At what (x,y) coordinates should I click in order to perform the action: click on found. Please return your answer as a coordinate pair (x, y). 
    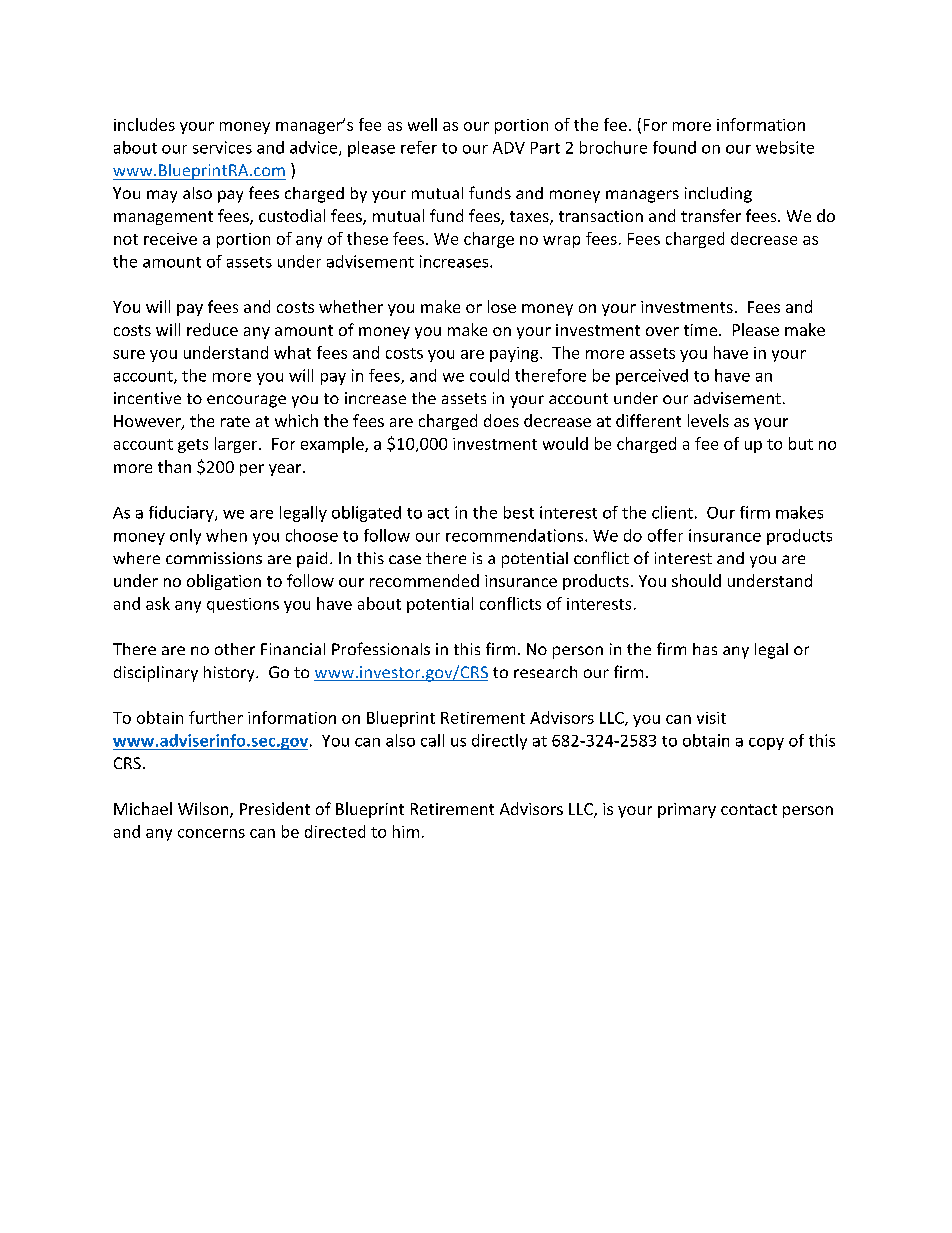
    Looking at the image, I should click on (674, 147).
